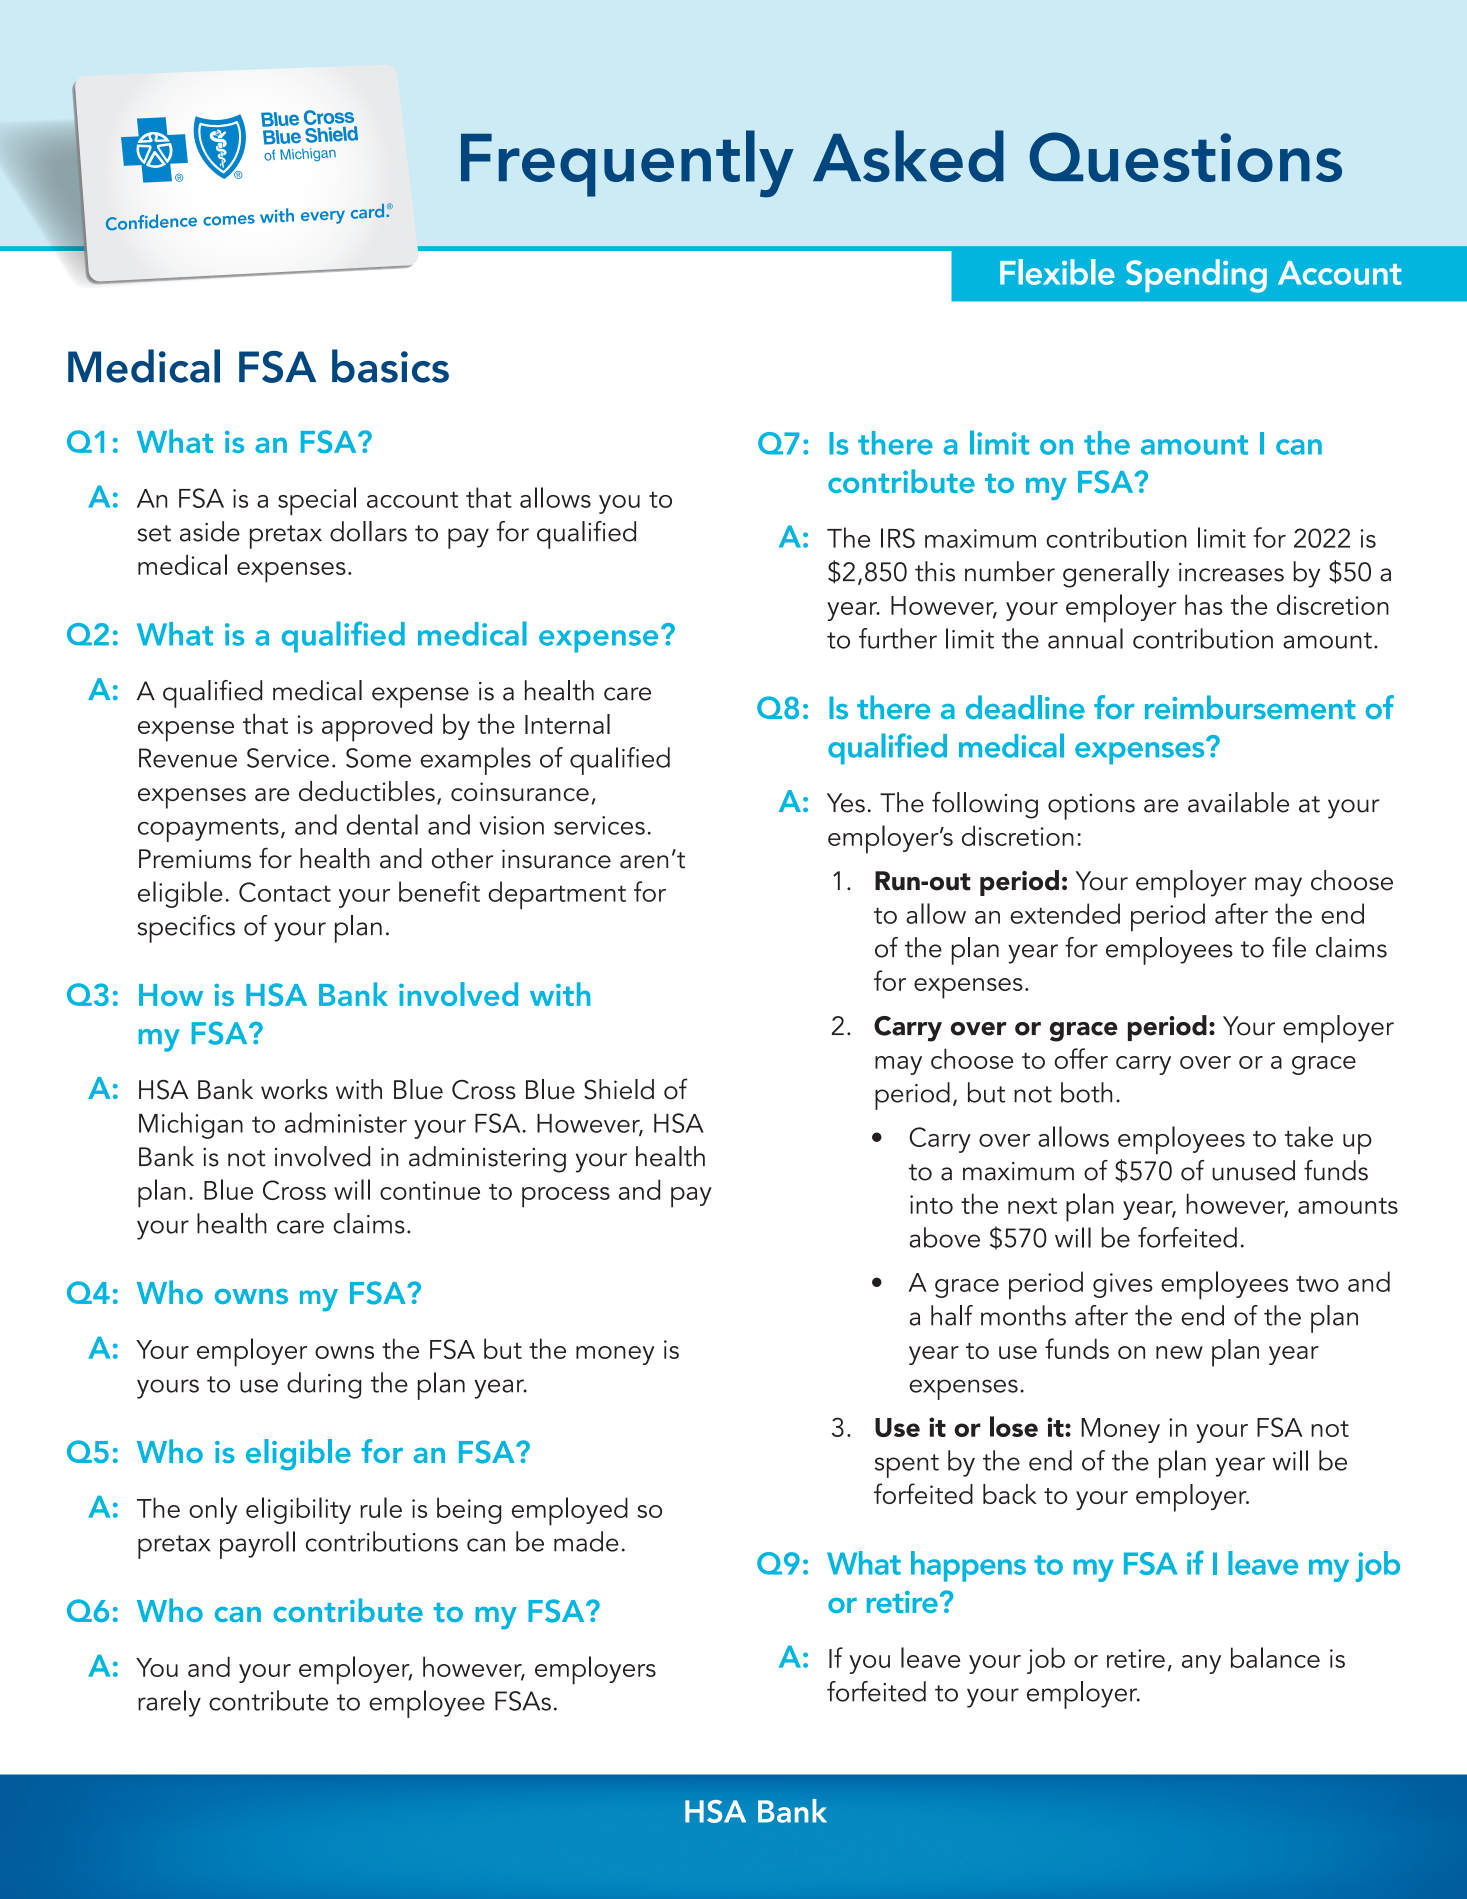 The image size is (1467, 1899). What do you see at coordinates (1123, 1285) in the image?
I see `gives` at bounding box center [1123, 1285].
